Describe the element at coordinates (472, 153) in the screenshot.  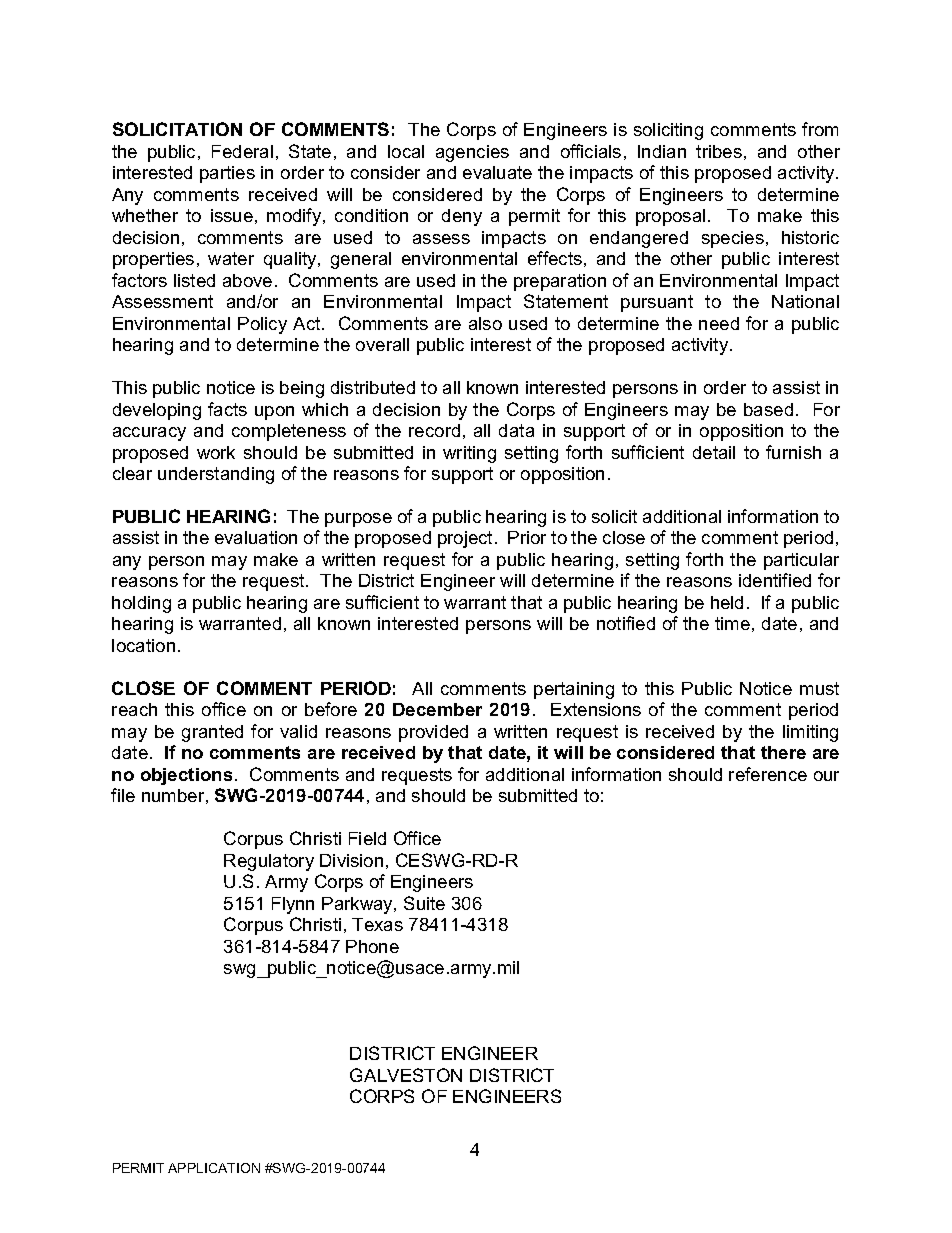
I see `agencies` at that location.
